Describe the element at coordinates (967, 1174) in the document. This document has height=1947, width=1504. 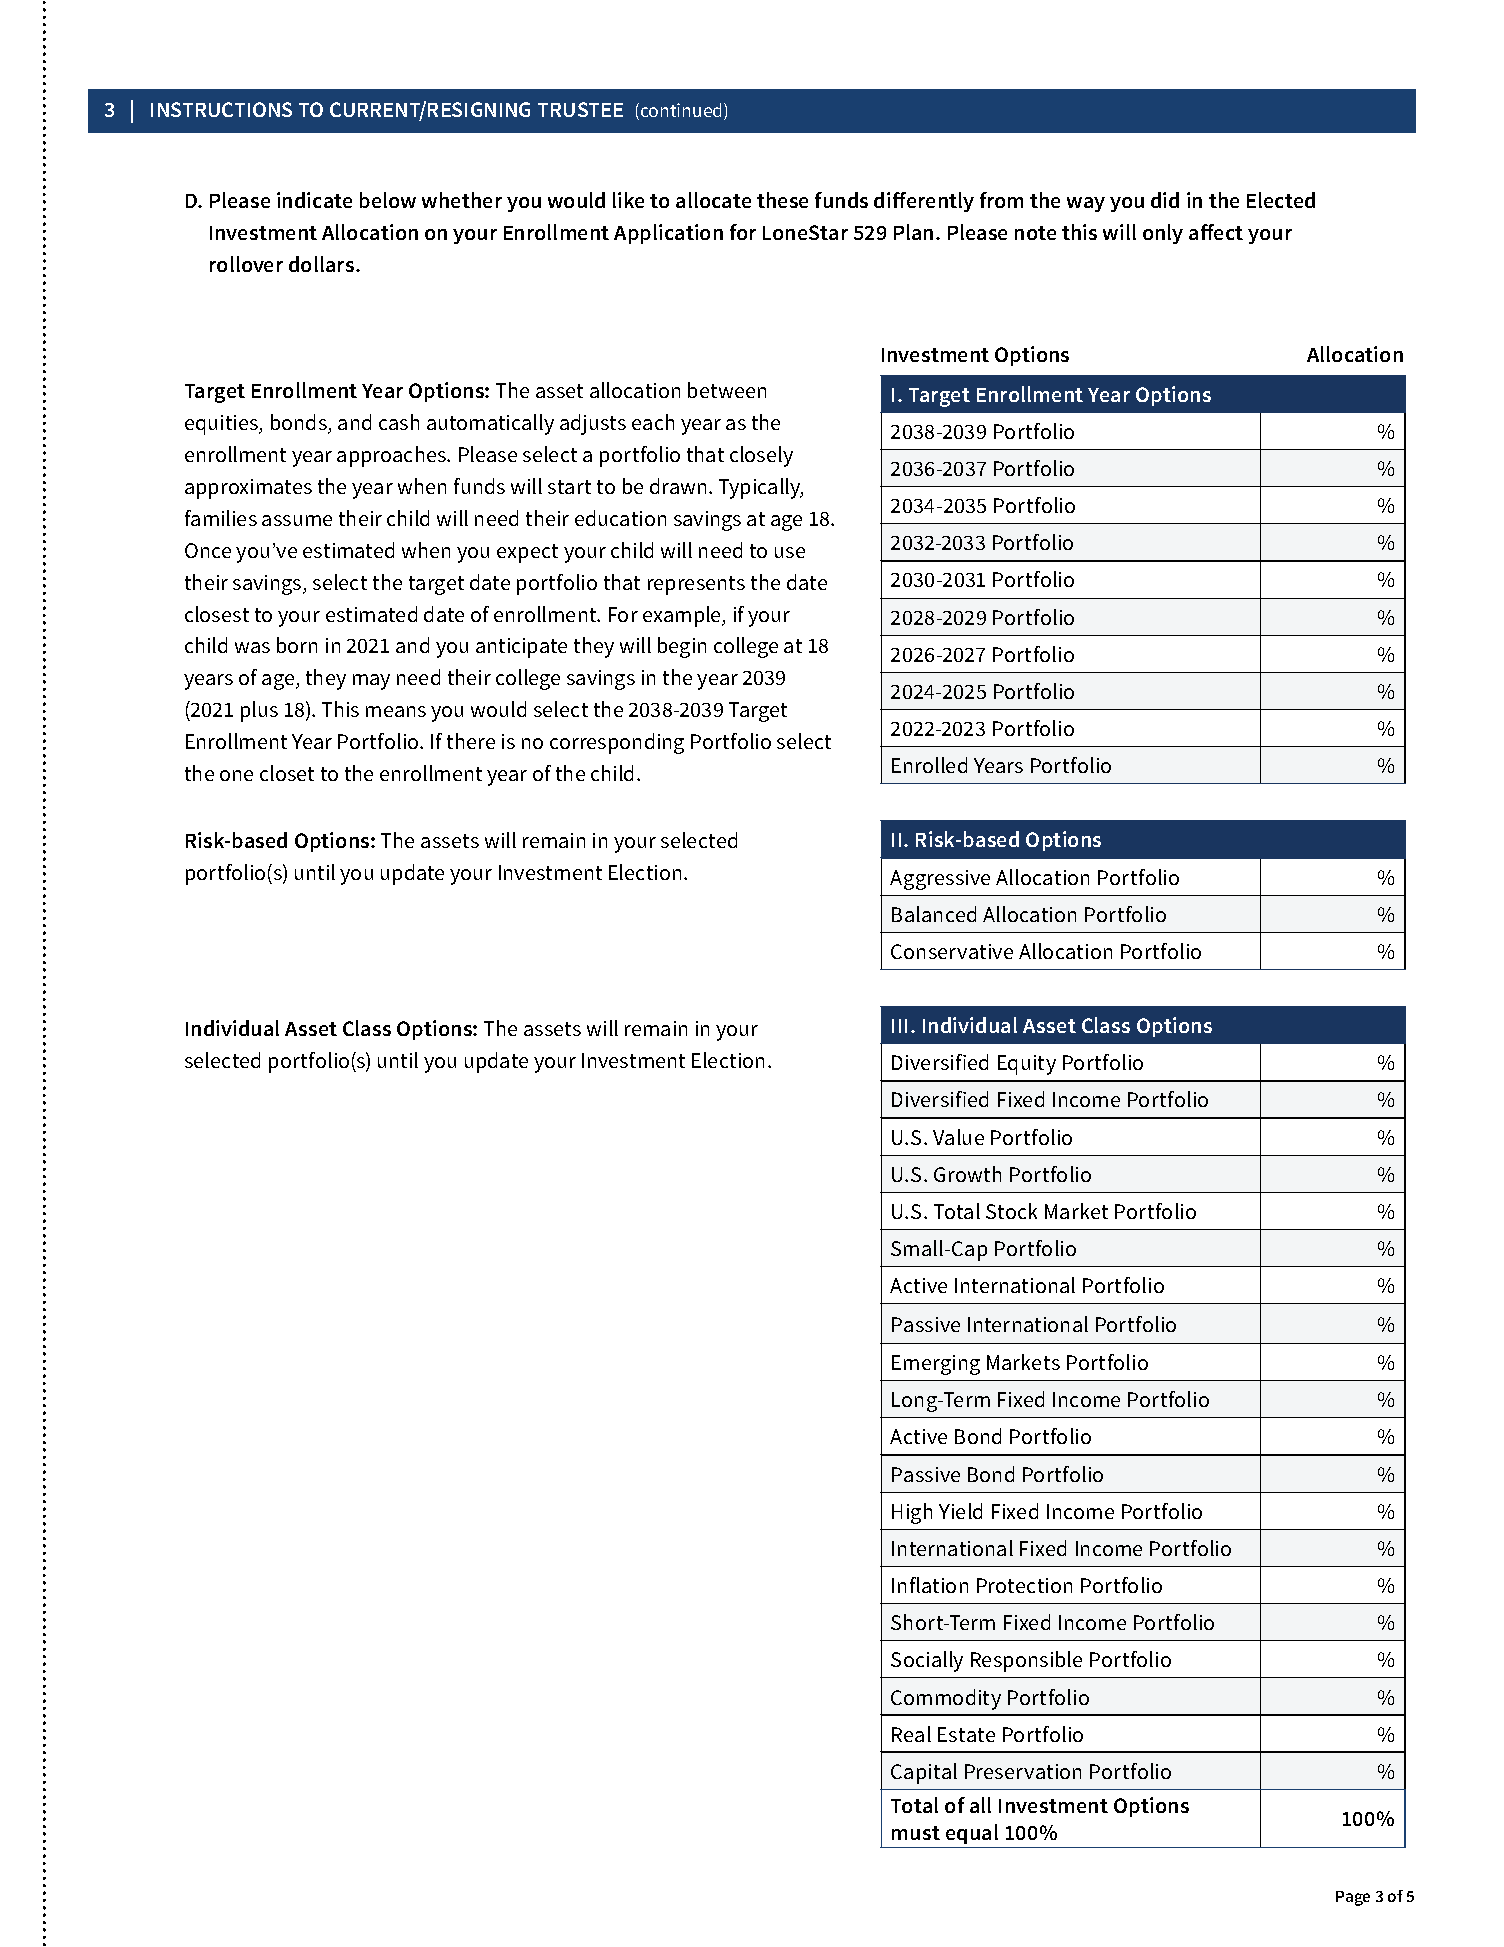
I see `Growth` at that location.
